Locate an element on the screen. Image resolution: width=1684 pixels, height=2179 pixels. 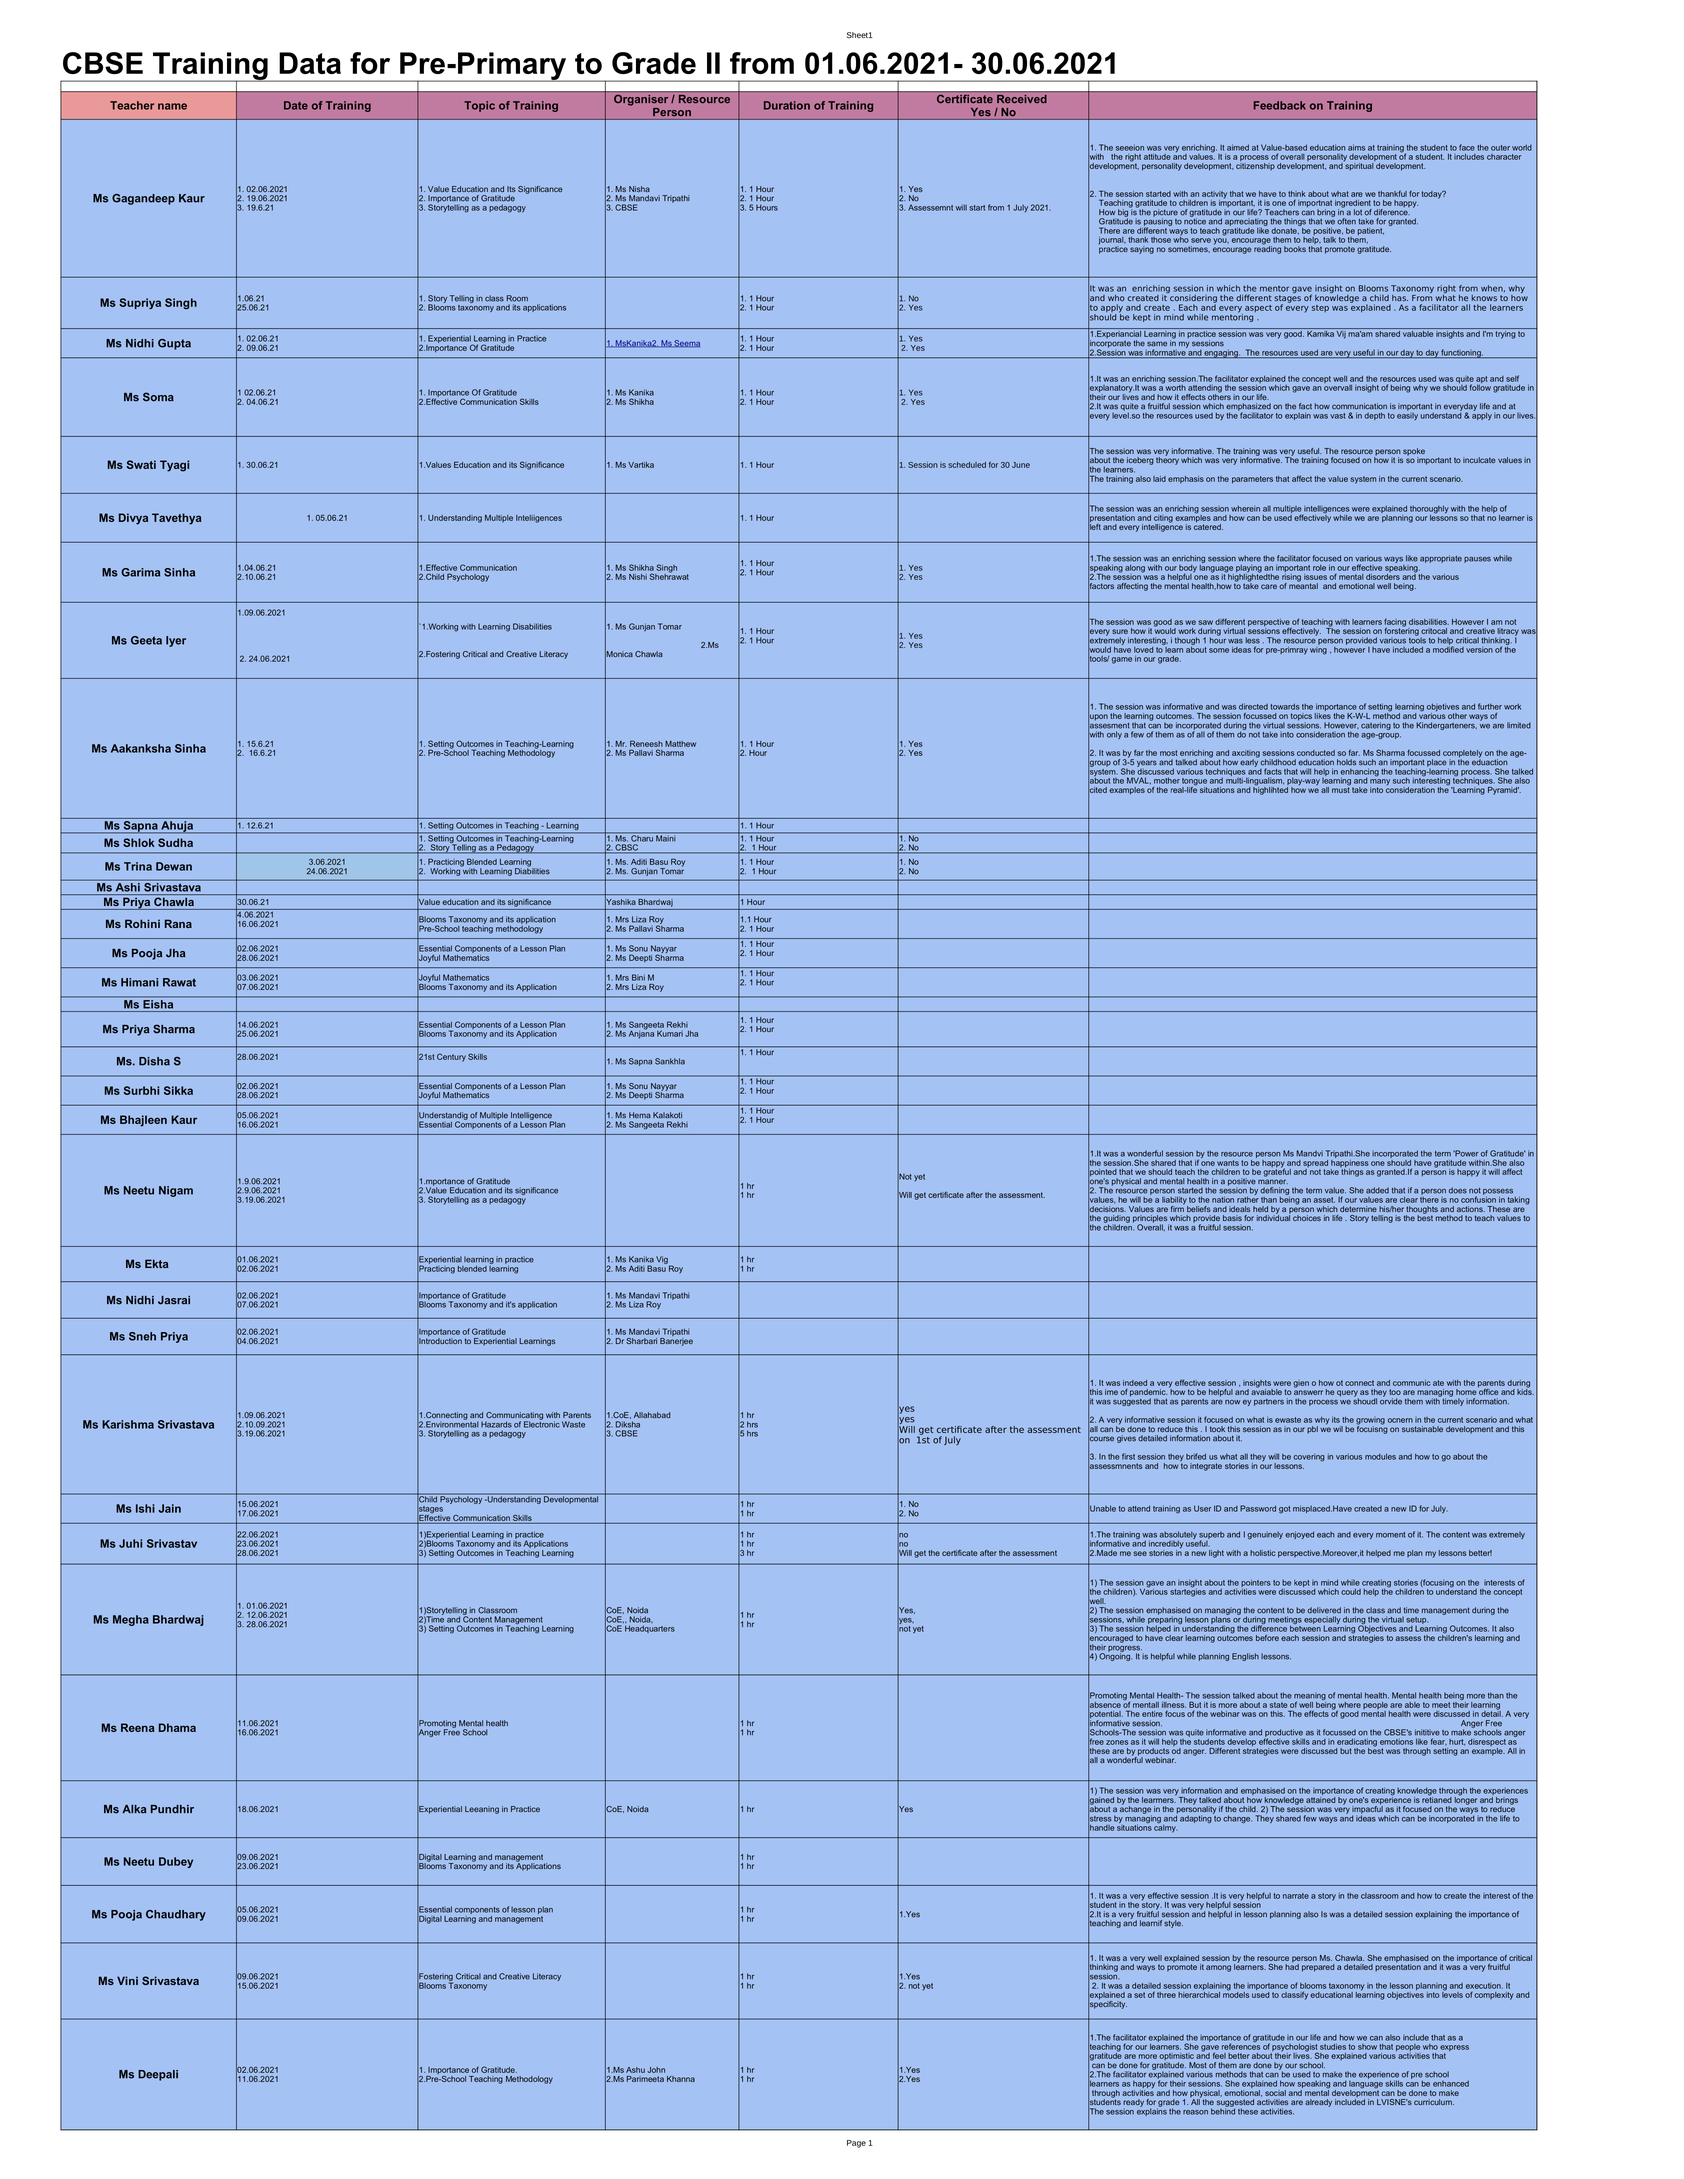
Duration is located at coordinates (787, 105).
